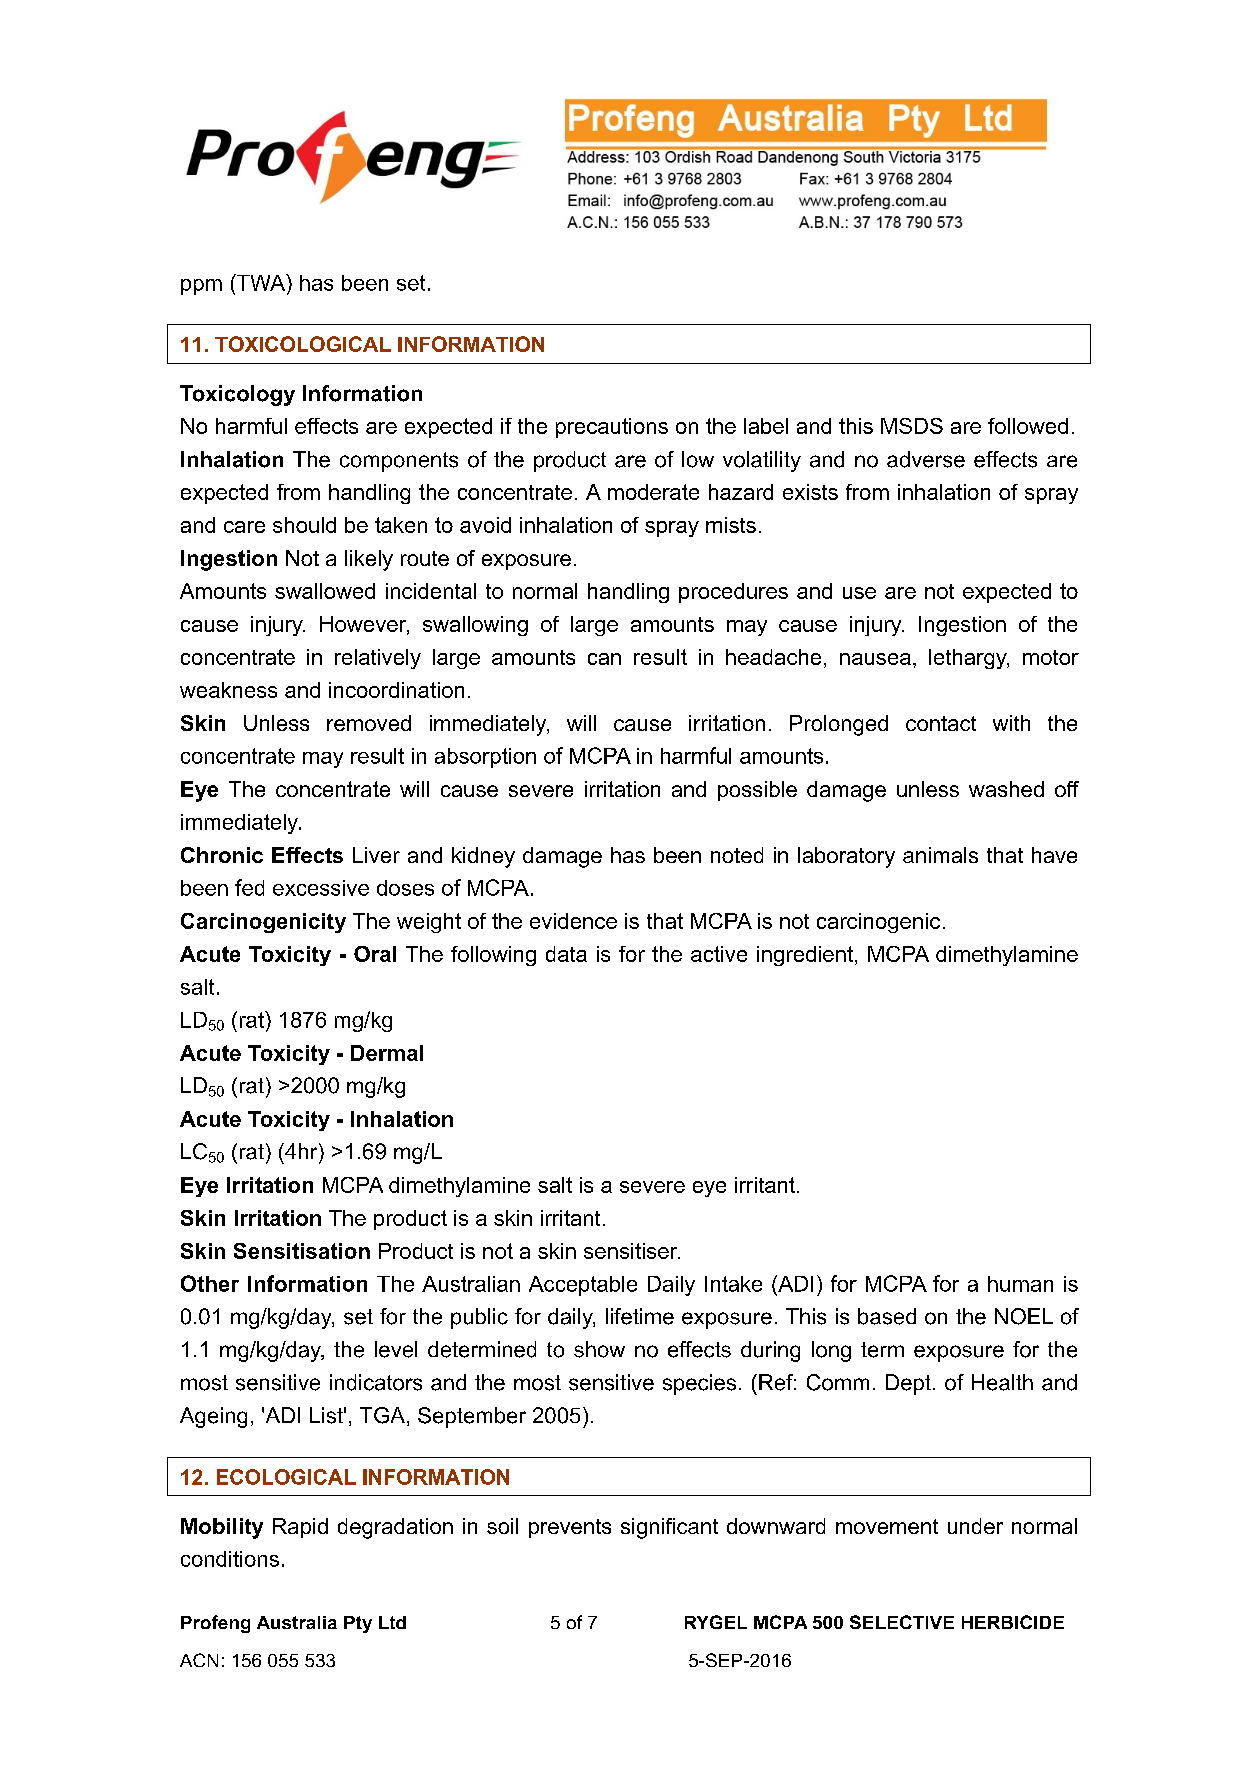  Describe the element at coordinates (566, 954) in the screenshot. I see `data` at that location.
